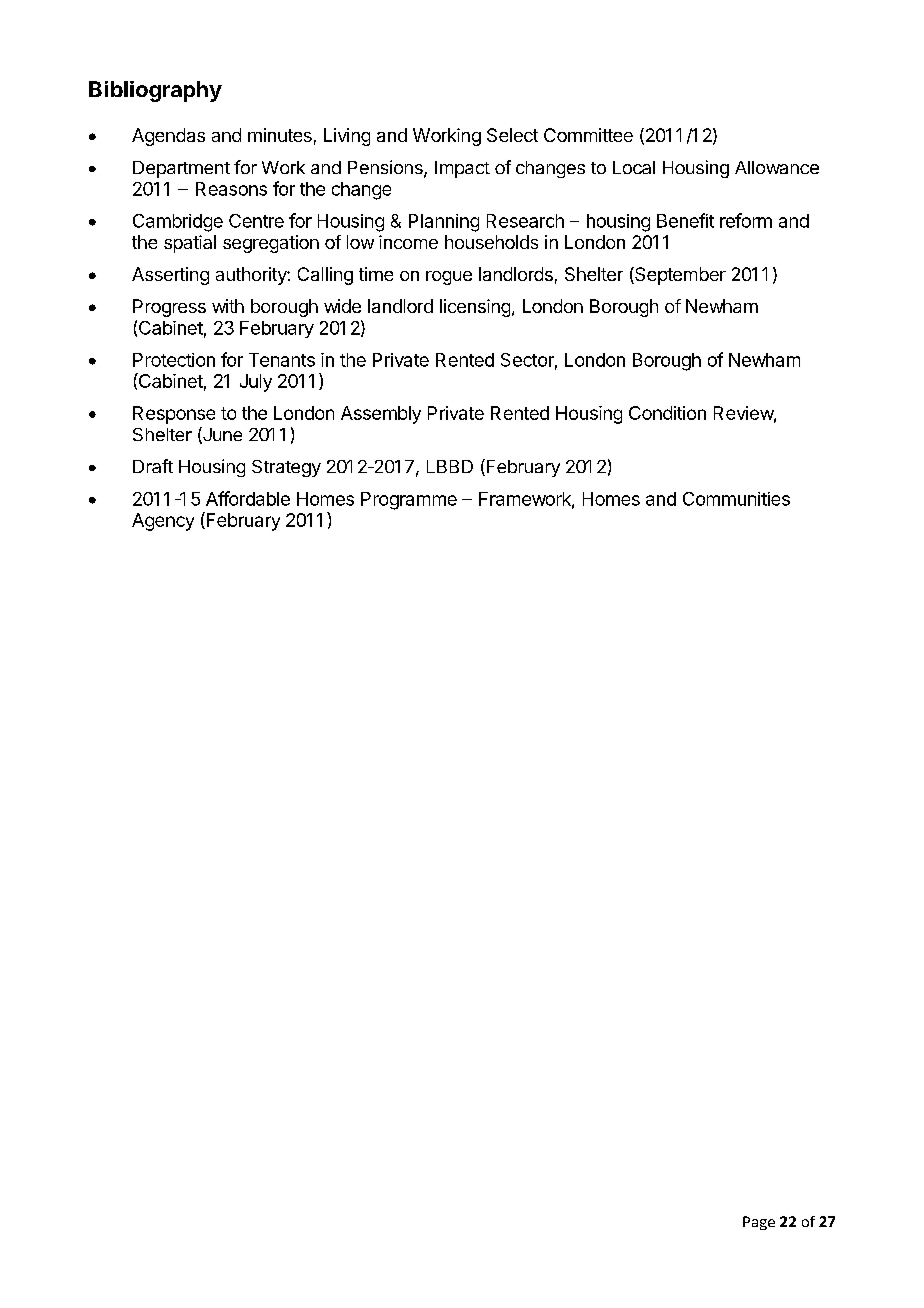 This image has height=1308, width=924. Describe the element at coordinates (634, 167) in the image. I see `Local` at that location.
